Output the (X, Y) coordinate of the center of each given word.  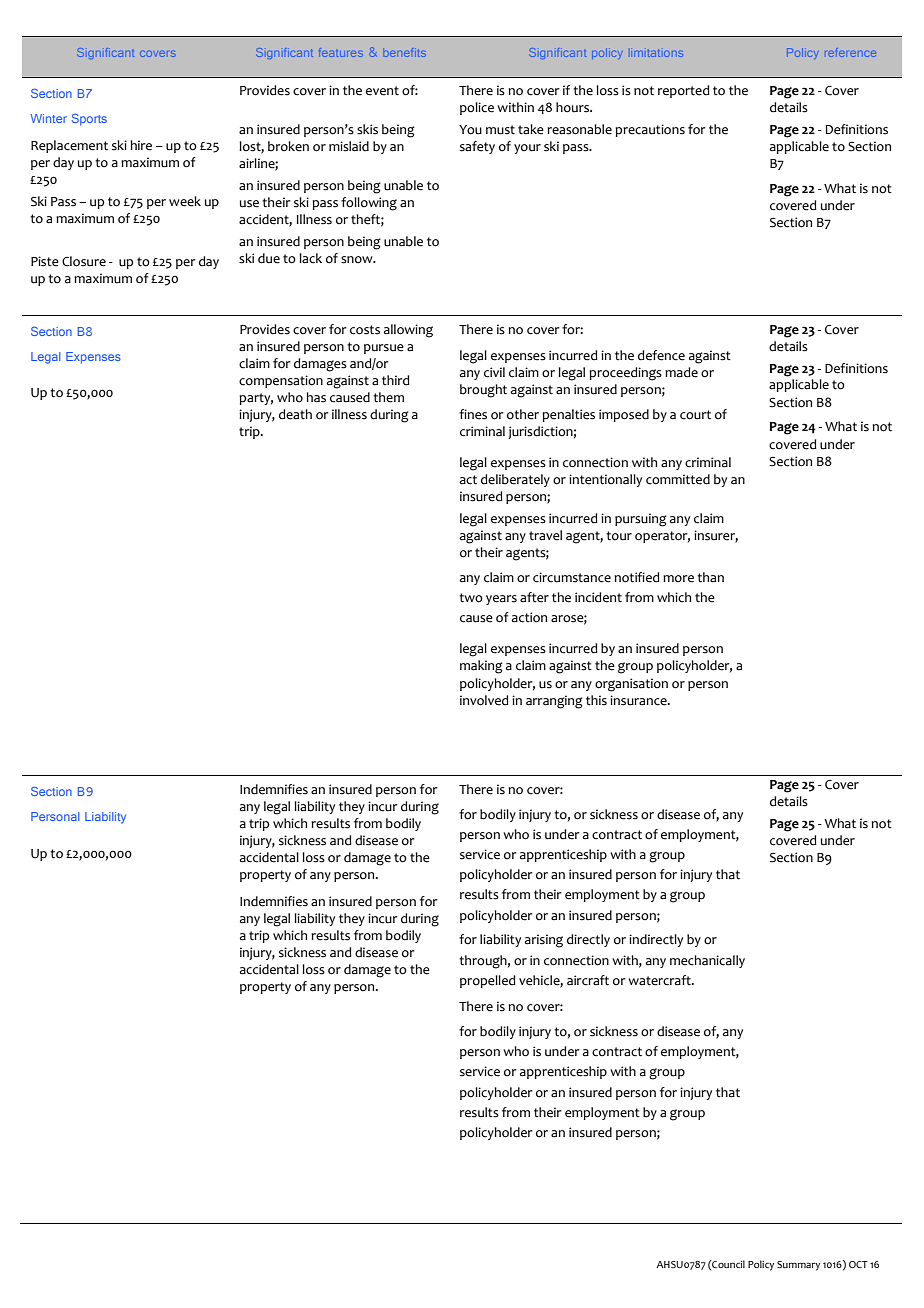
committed (678, 479)
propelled (488, 981)
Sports (89, 120)
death (295, 414)
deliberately (515, 480)
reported (684, 91)
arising (544, 941)
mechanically (707, 961)
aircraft (588, 980)
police (477, 108)
